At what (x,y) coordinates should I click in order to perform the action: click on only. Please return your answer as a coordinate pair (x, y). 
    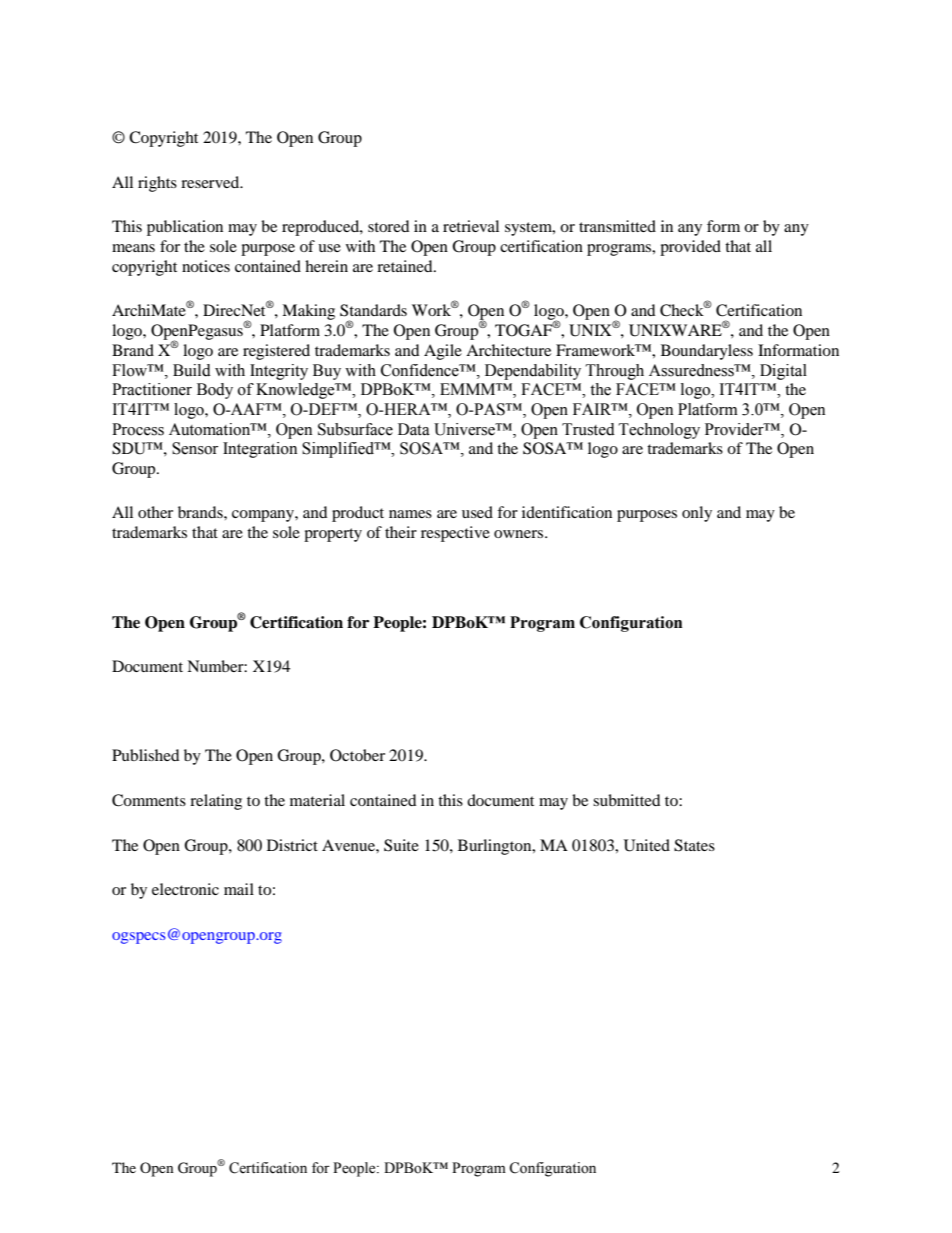
    Looking at the image, I should click on (697, 514).
